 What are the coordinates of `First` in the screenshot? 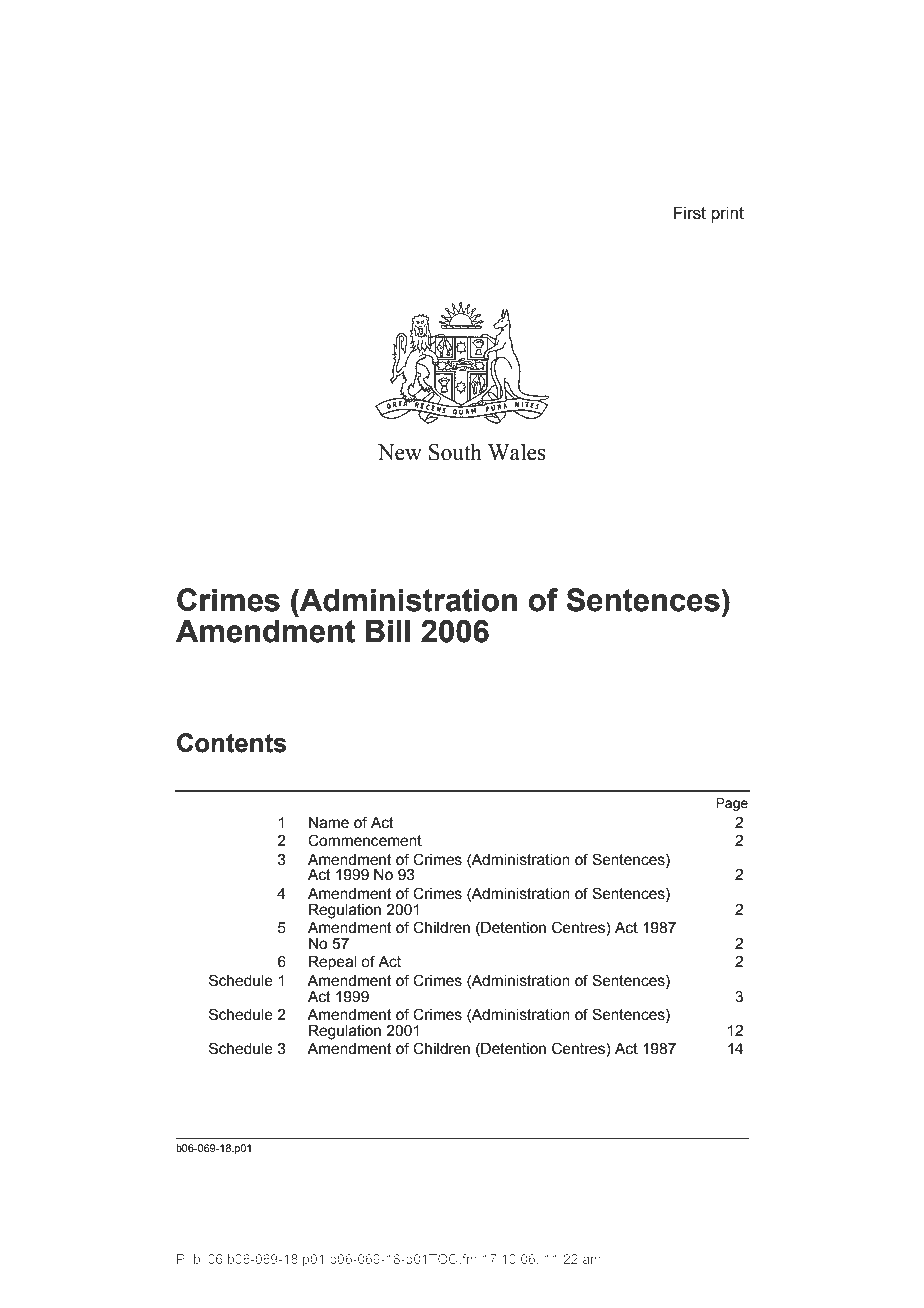 It's located at (690, 213).
